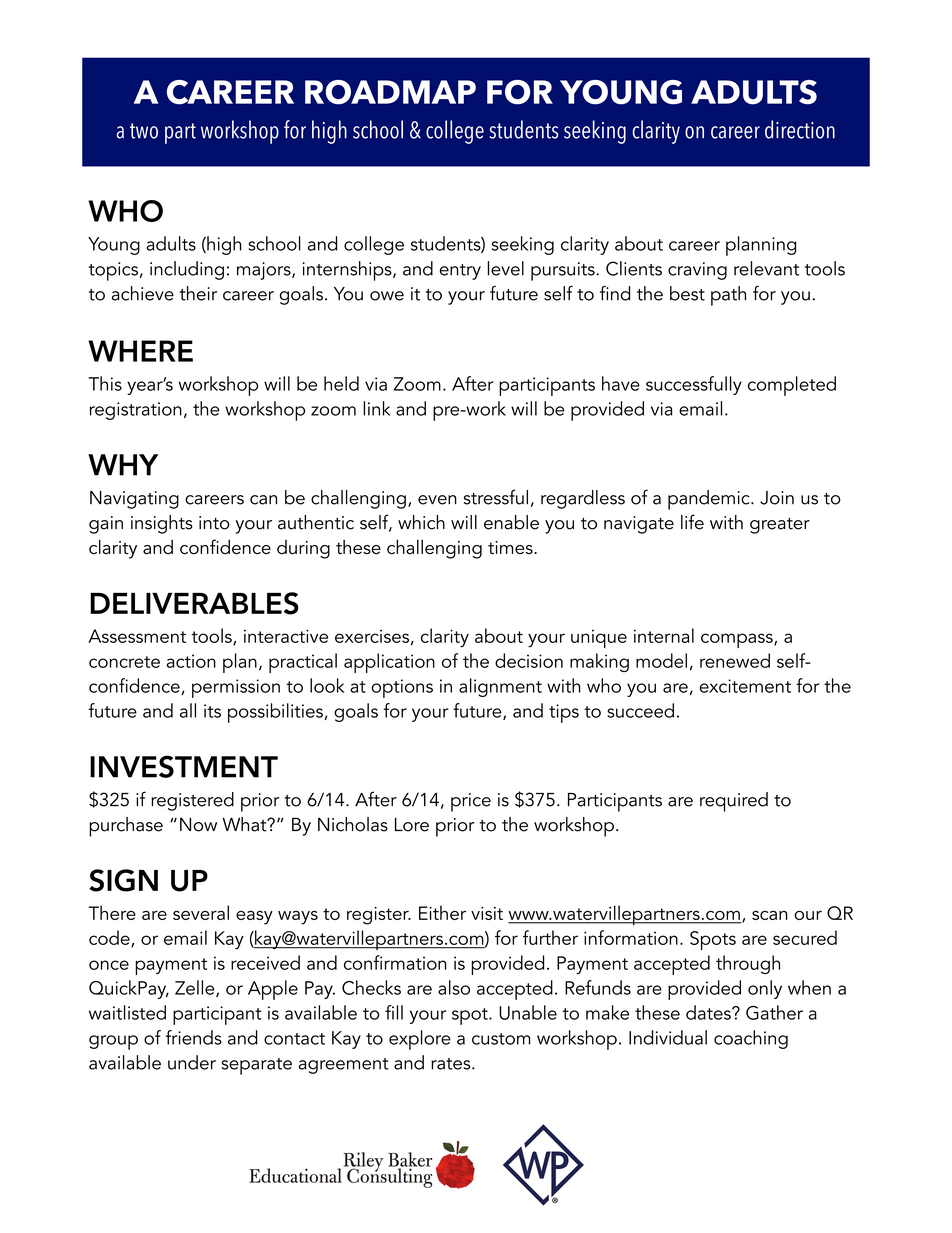 The height and width of the screenshot is (1233, 952). Describe the element at coordinates (194, 603) in the screenshot. I see `DELIVERABLES` at that location.
